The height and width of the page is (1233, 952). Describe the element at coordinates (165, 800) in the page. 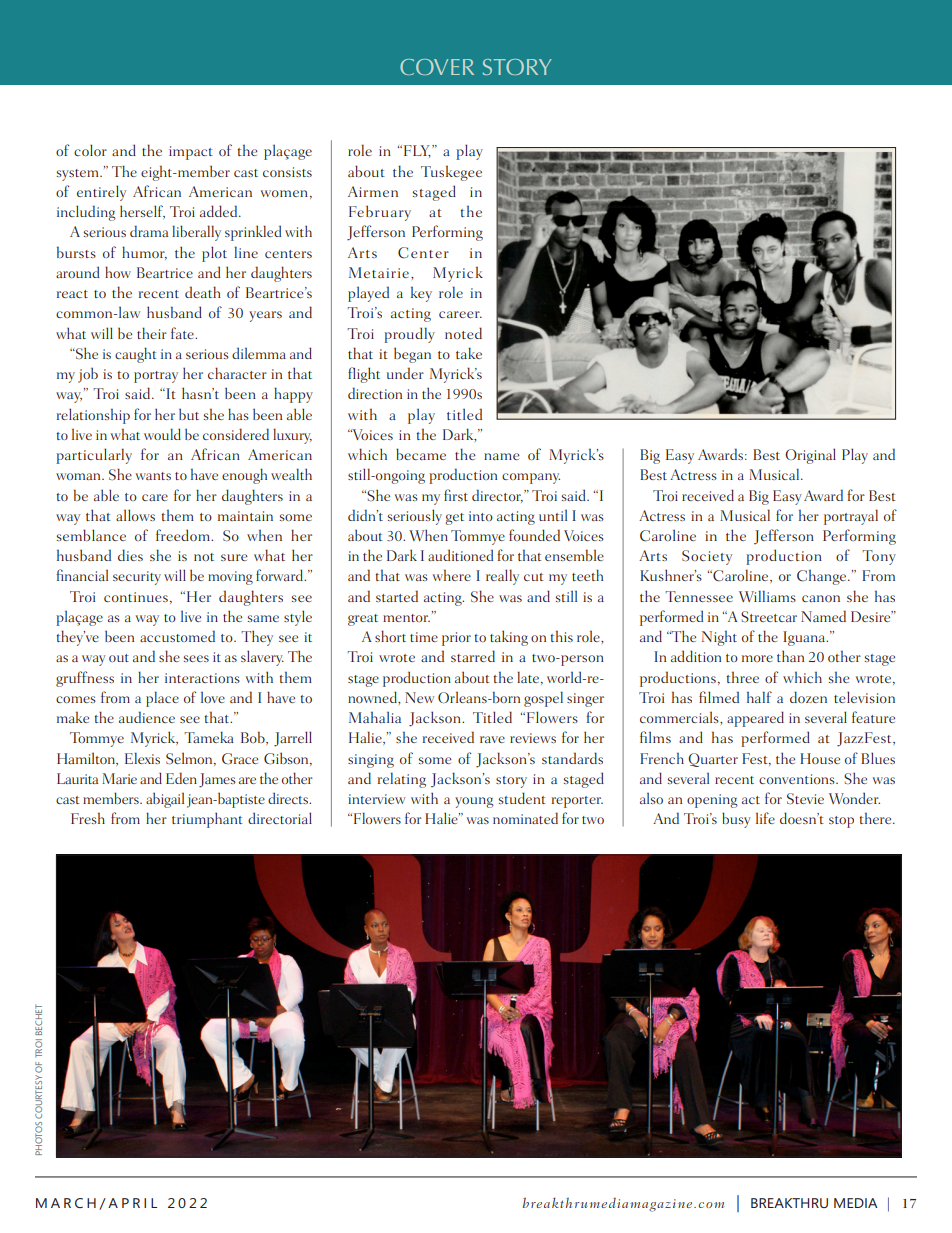

I see `abigail` at that location.
